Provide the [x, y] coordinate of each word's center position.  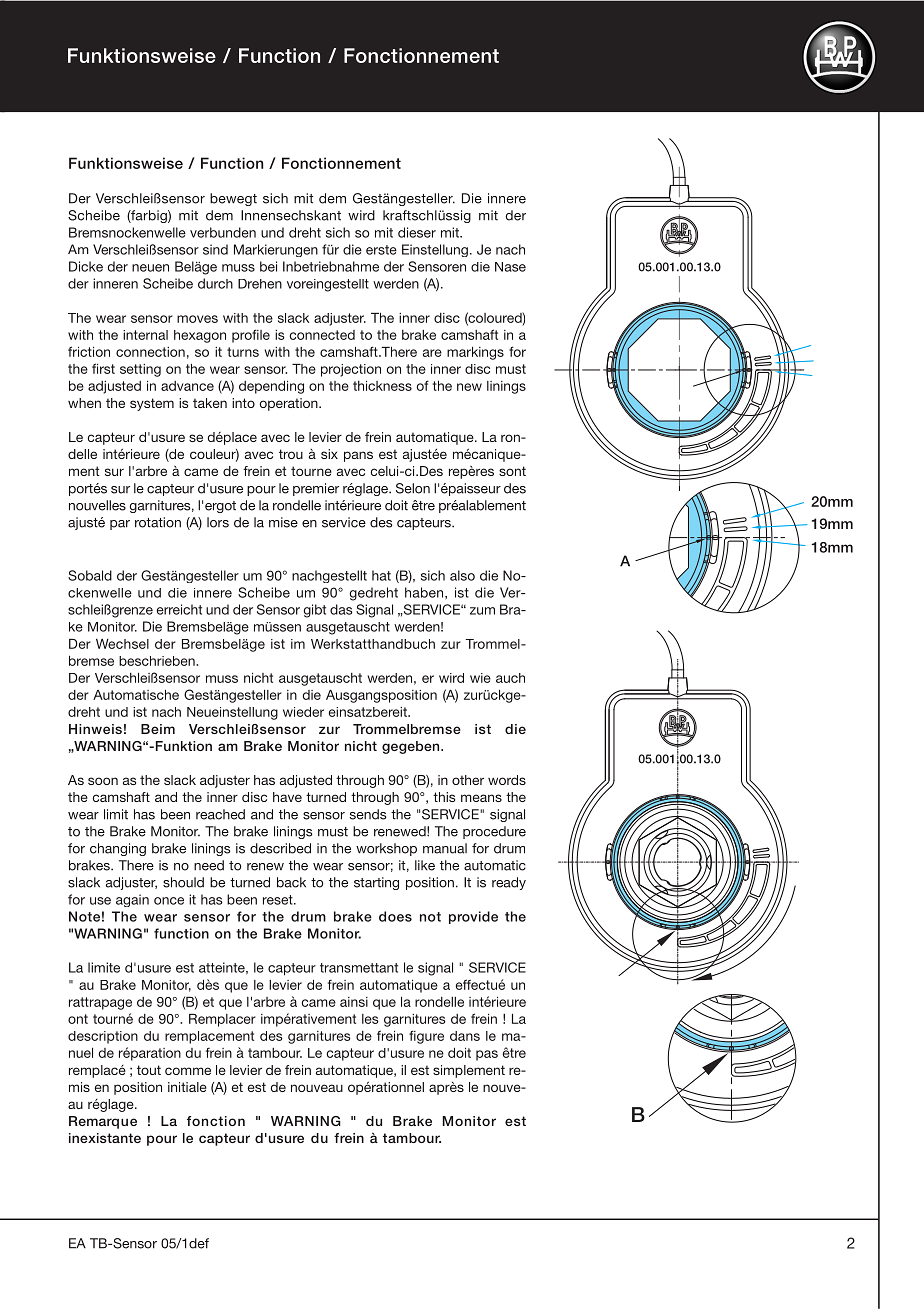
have [287, 797]
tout [149, 1070]
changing [118, 849]
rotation [158, 522]
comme [188, 1071]
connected [322, 335]
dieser [417, 232]
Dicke [86, 266]
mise [283, 522]
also [462, 575]
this [444, 797]
